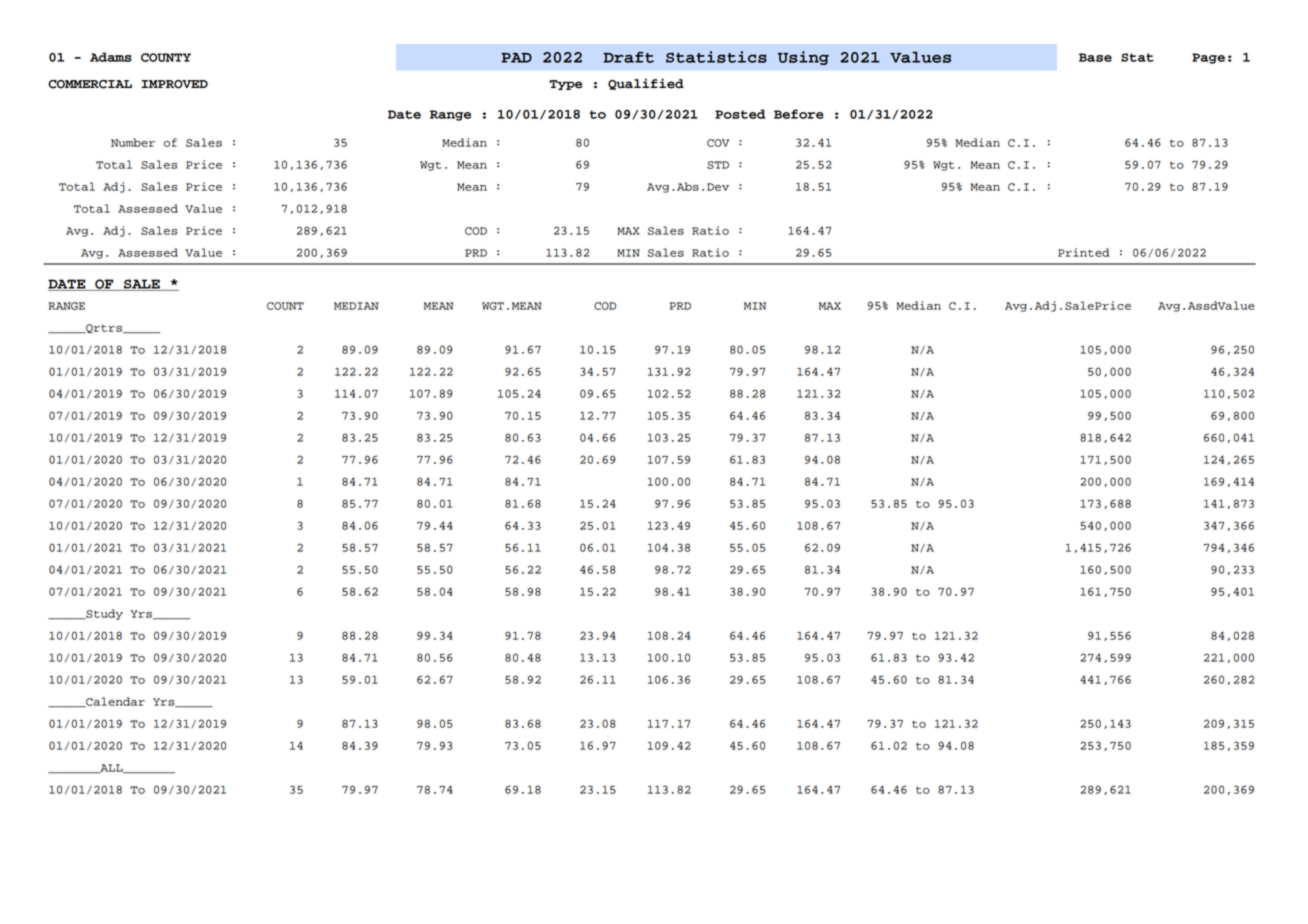  I want to click on Page, so click(1208, 58).
